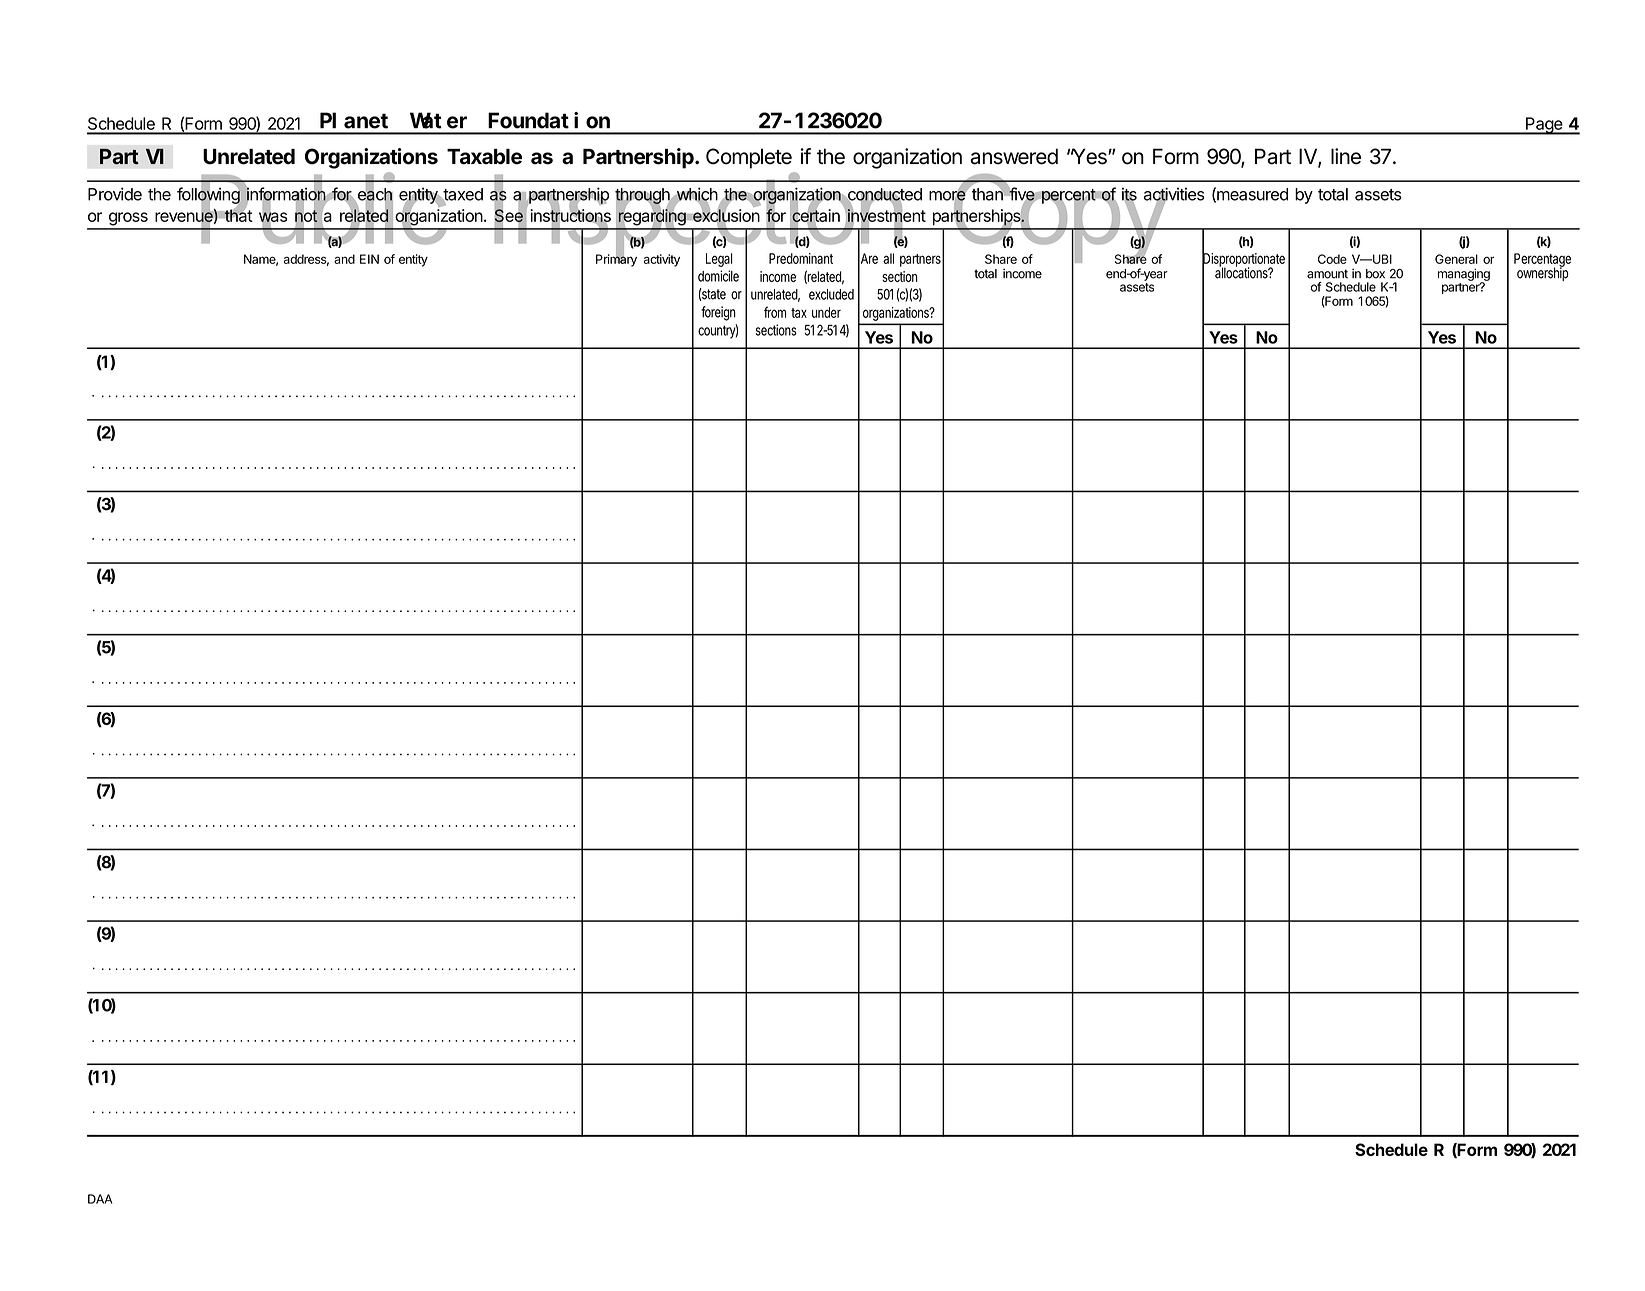 The width and height of the screenshot is (1645, 1291). Describe the element at coordinates (1346, 156) in the screenshot. I see `line` at that location.
